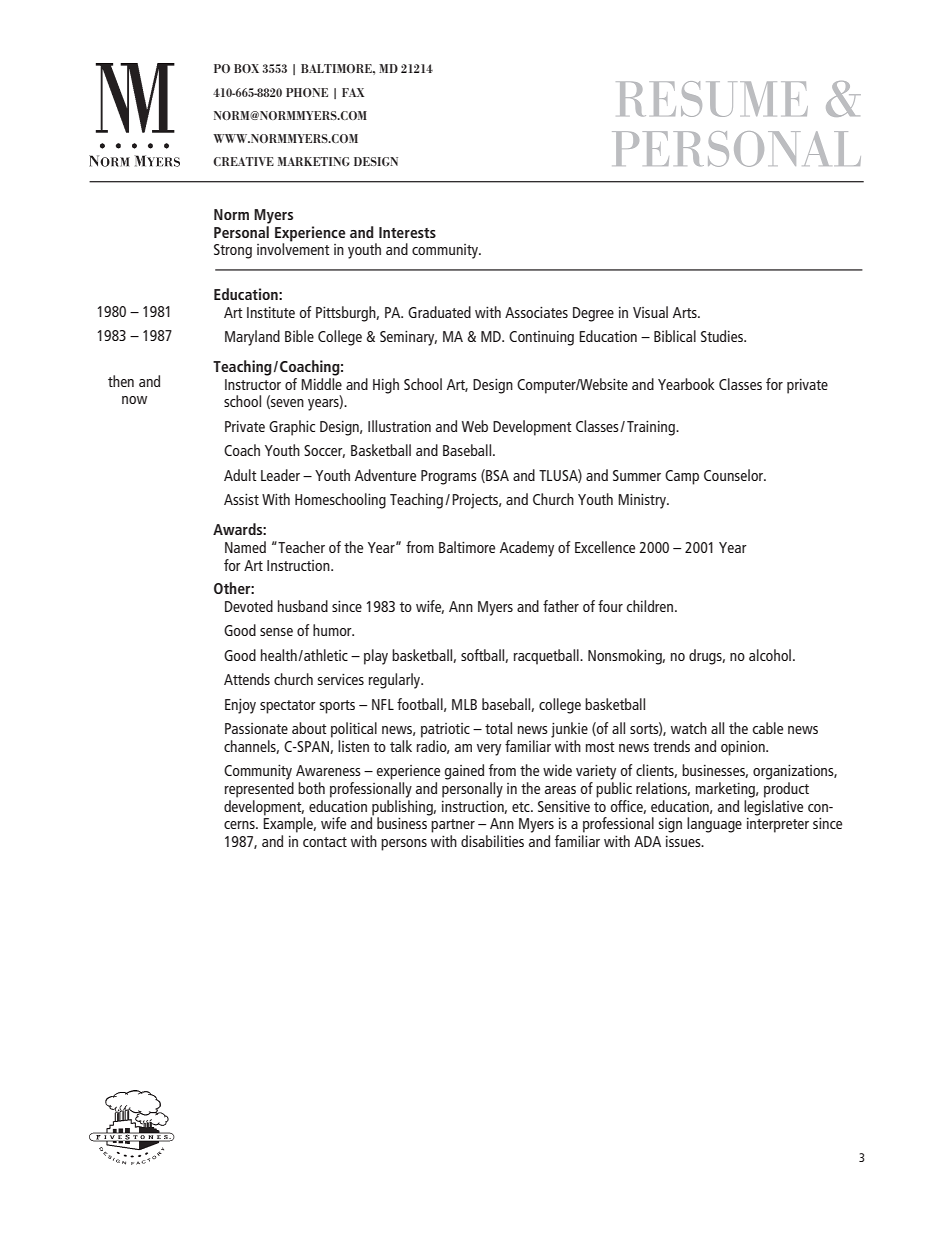 Image resolution: width=952 pixels, height=1233 pixels. Describe the element at coordinates (439, 312) in the document. I see `Graduated` at that location.
